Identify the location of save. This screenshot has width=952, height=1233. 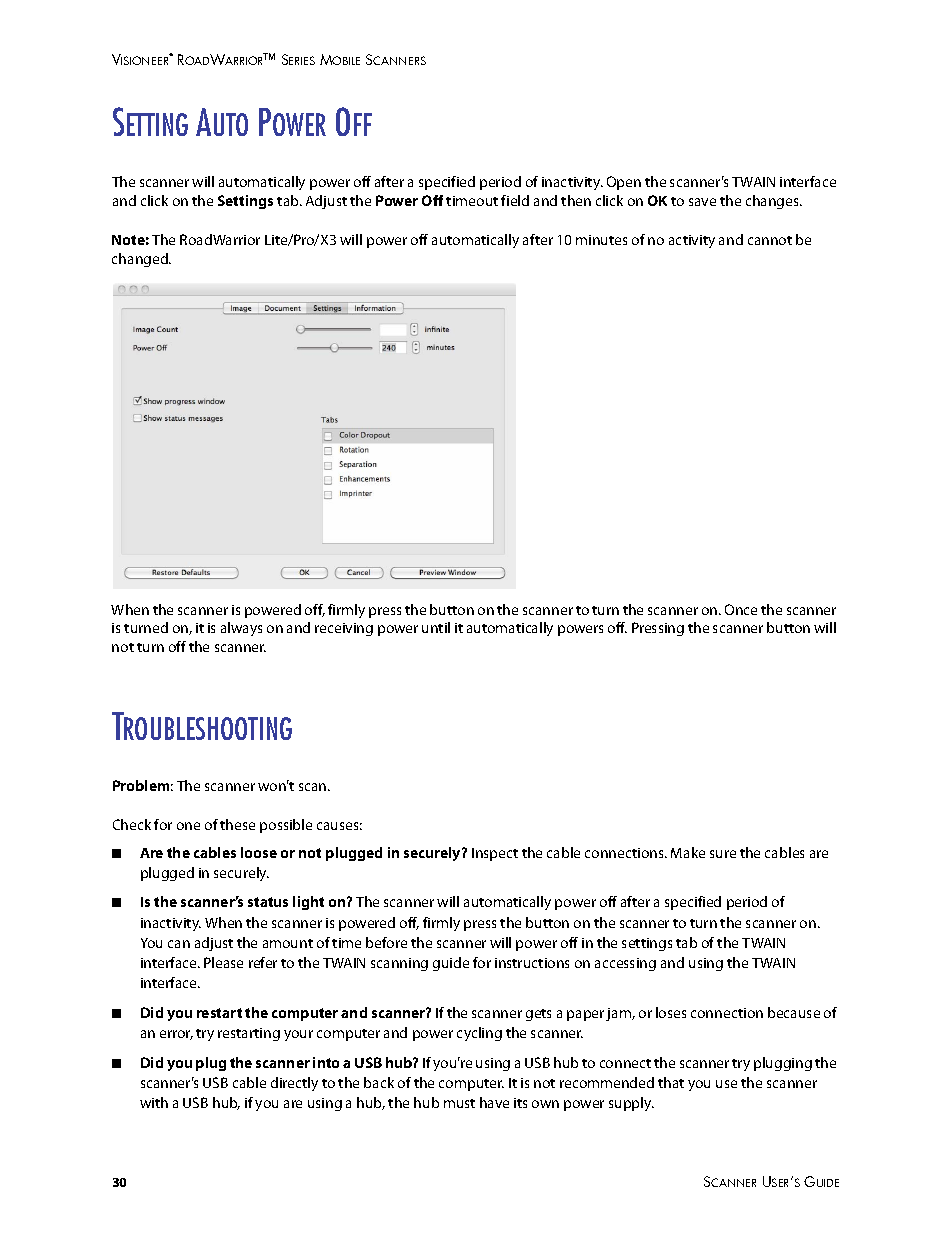
(702, 202).
